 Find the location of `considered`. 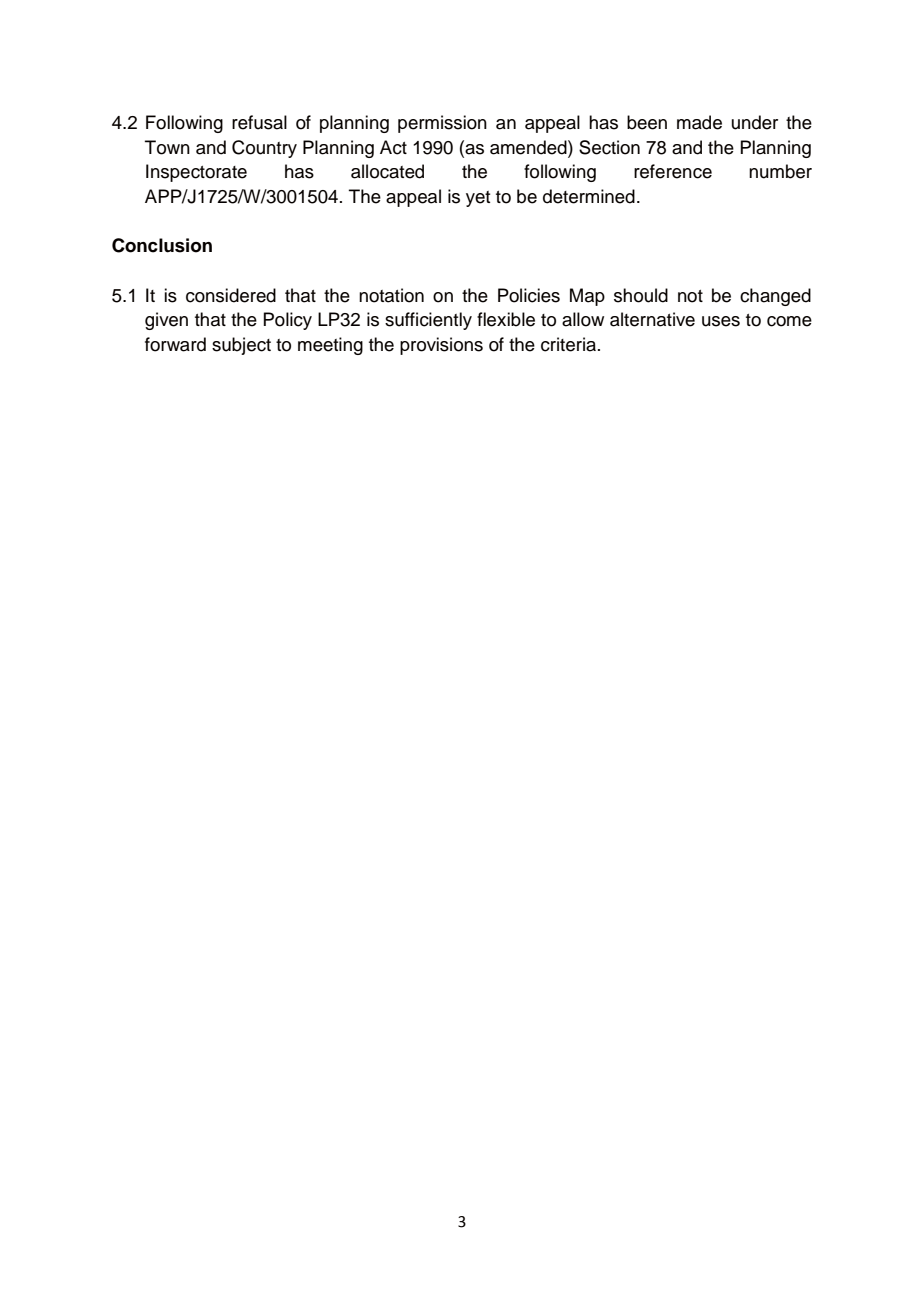

considered is located at coordinates (231, 295).
